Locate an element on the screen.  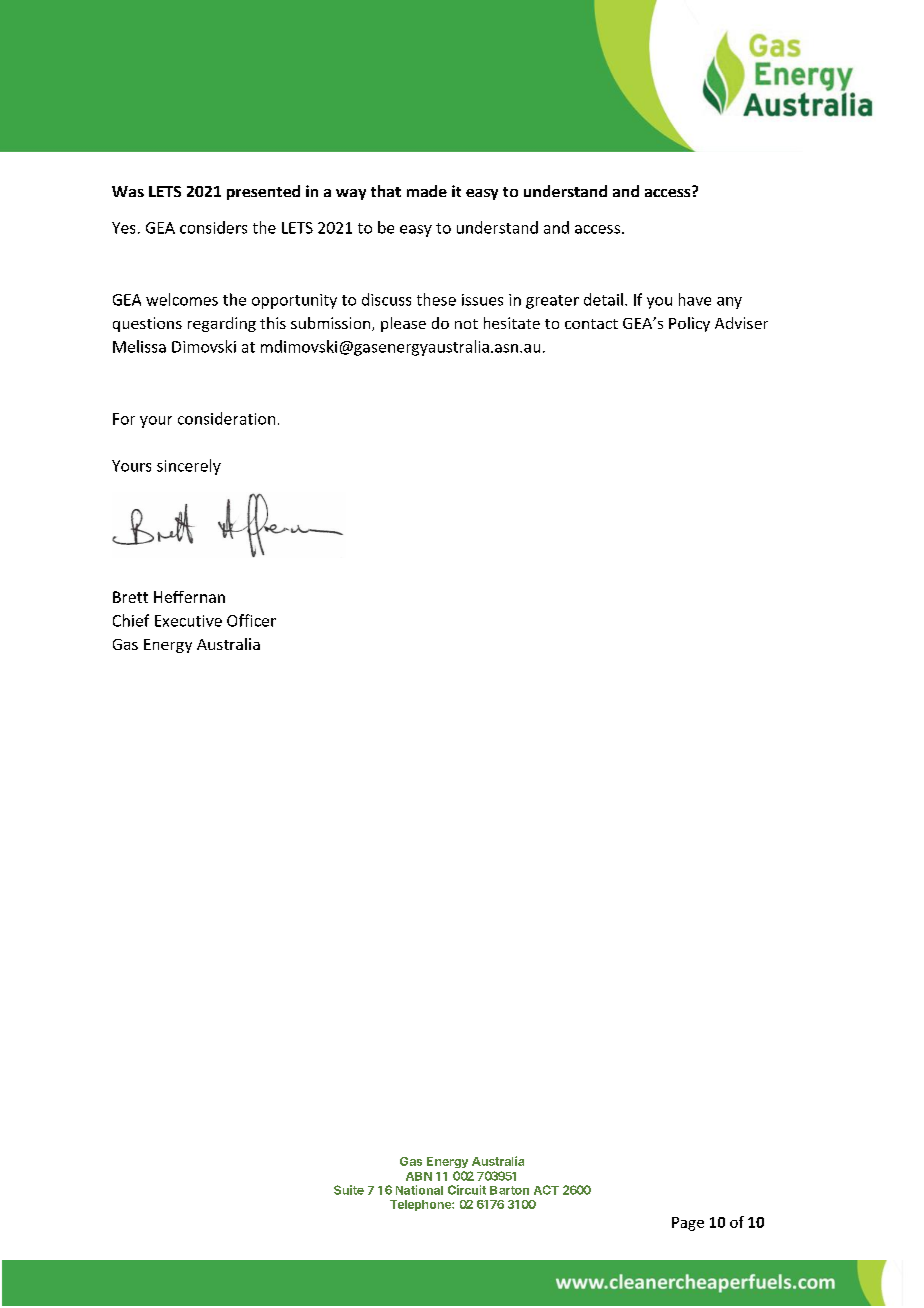
Policy is located at coordinates (689, 324).
